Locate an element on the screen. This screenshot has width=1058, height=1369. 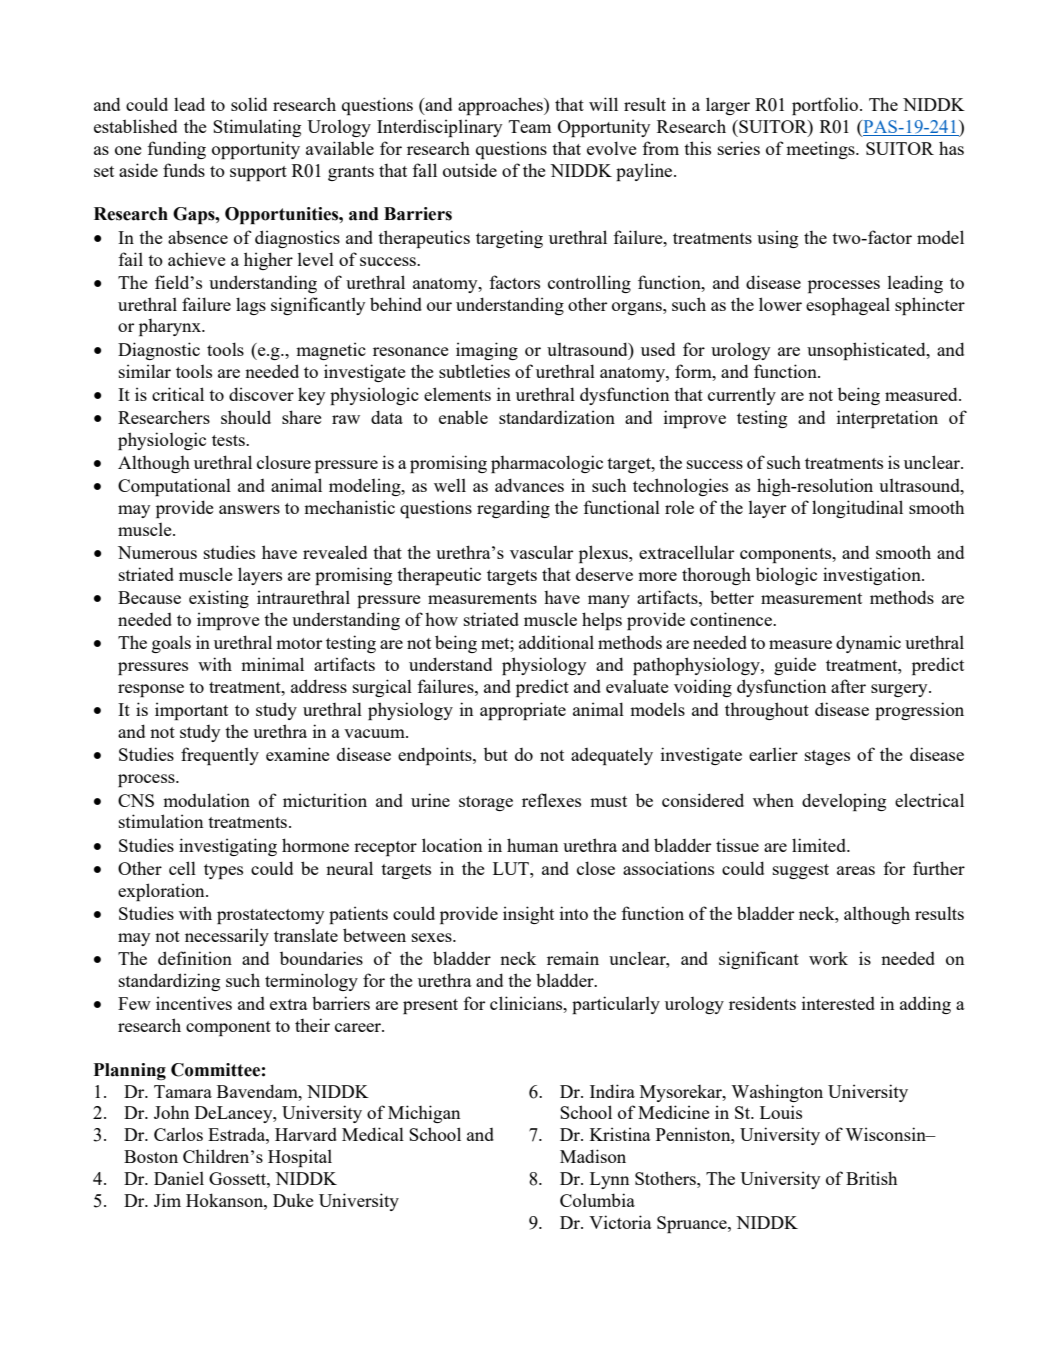
longitudinal is located at coordinates (857, 509).
